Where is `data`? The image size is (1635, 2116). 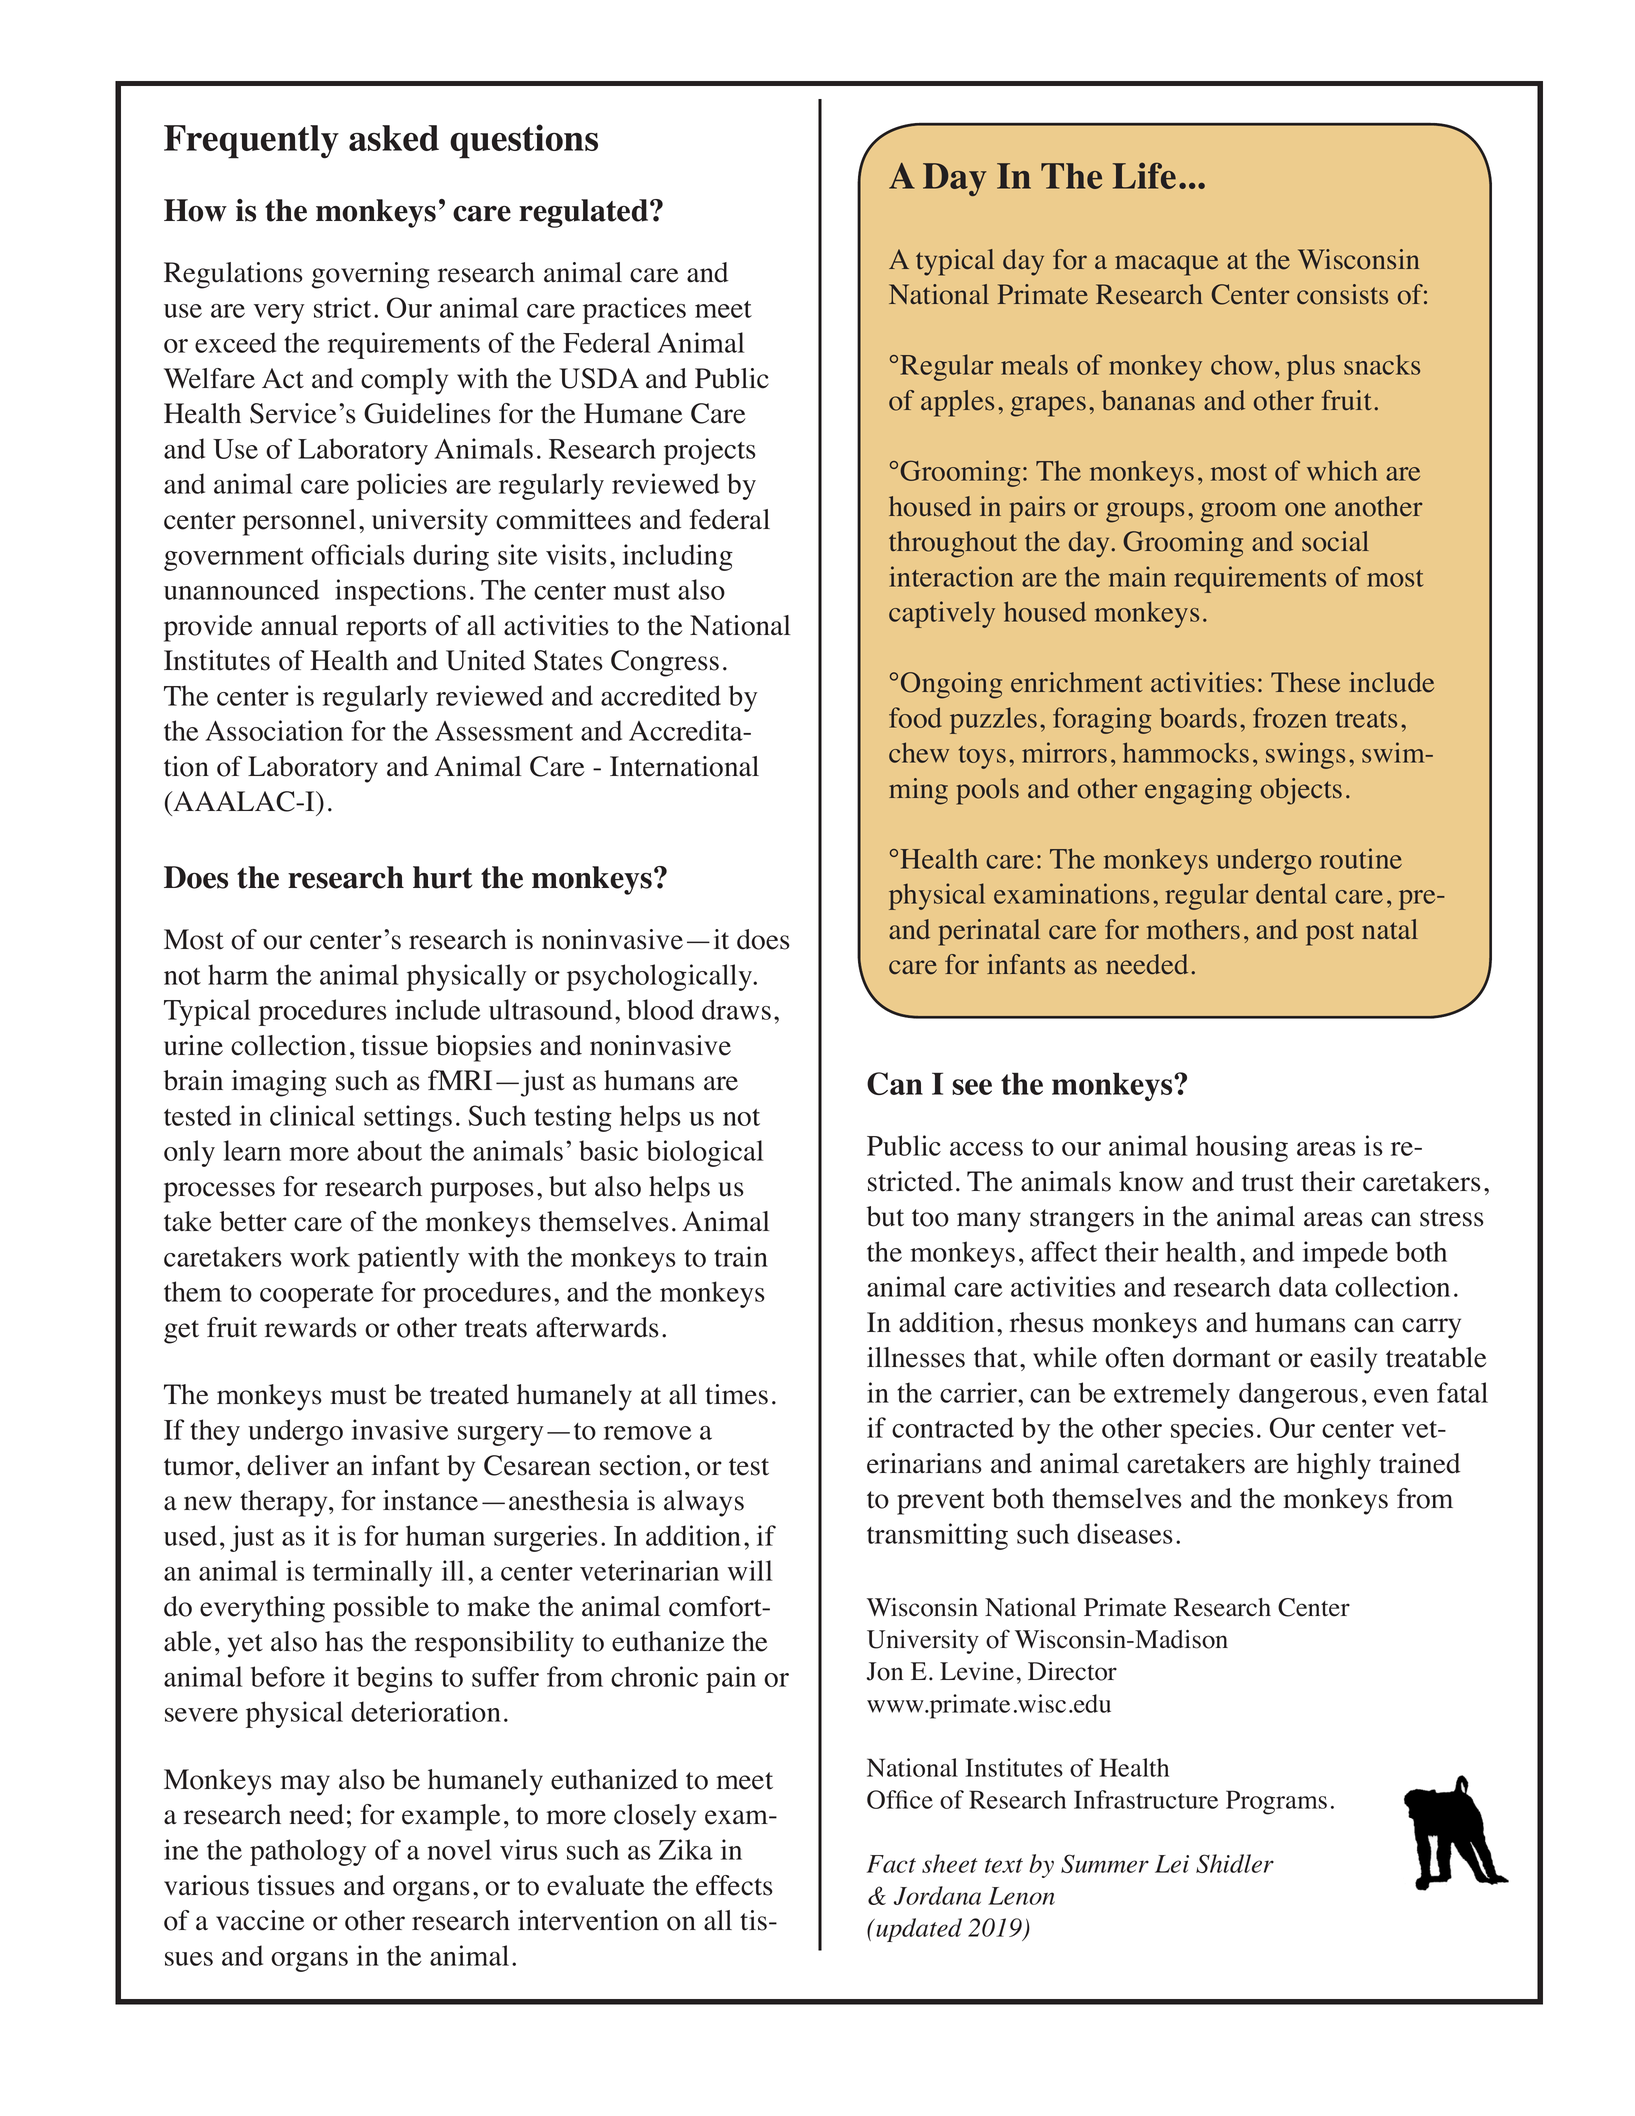 data is located at coordinates (1303, 1286).
